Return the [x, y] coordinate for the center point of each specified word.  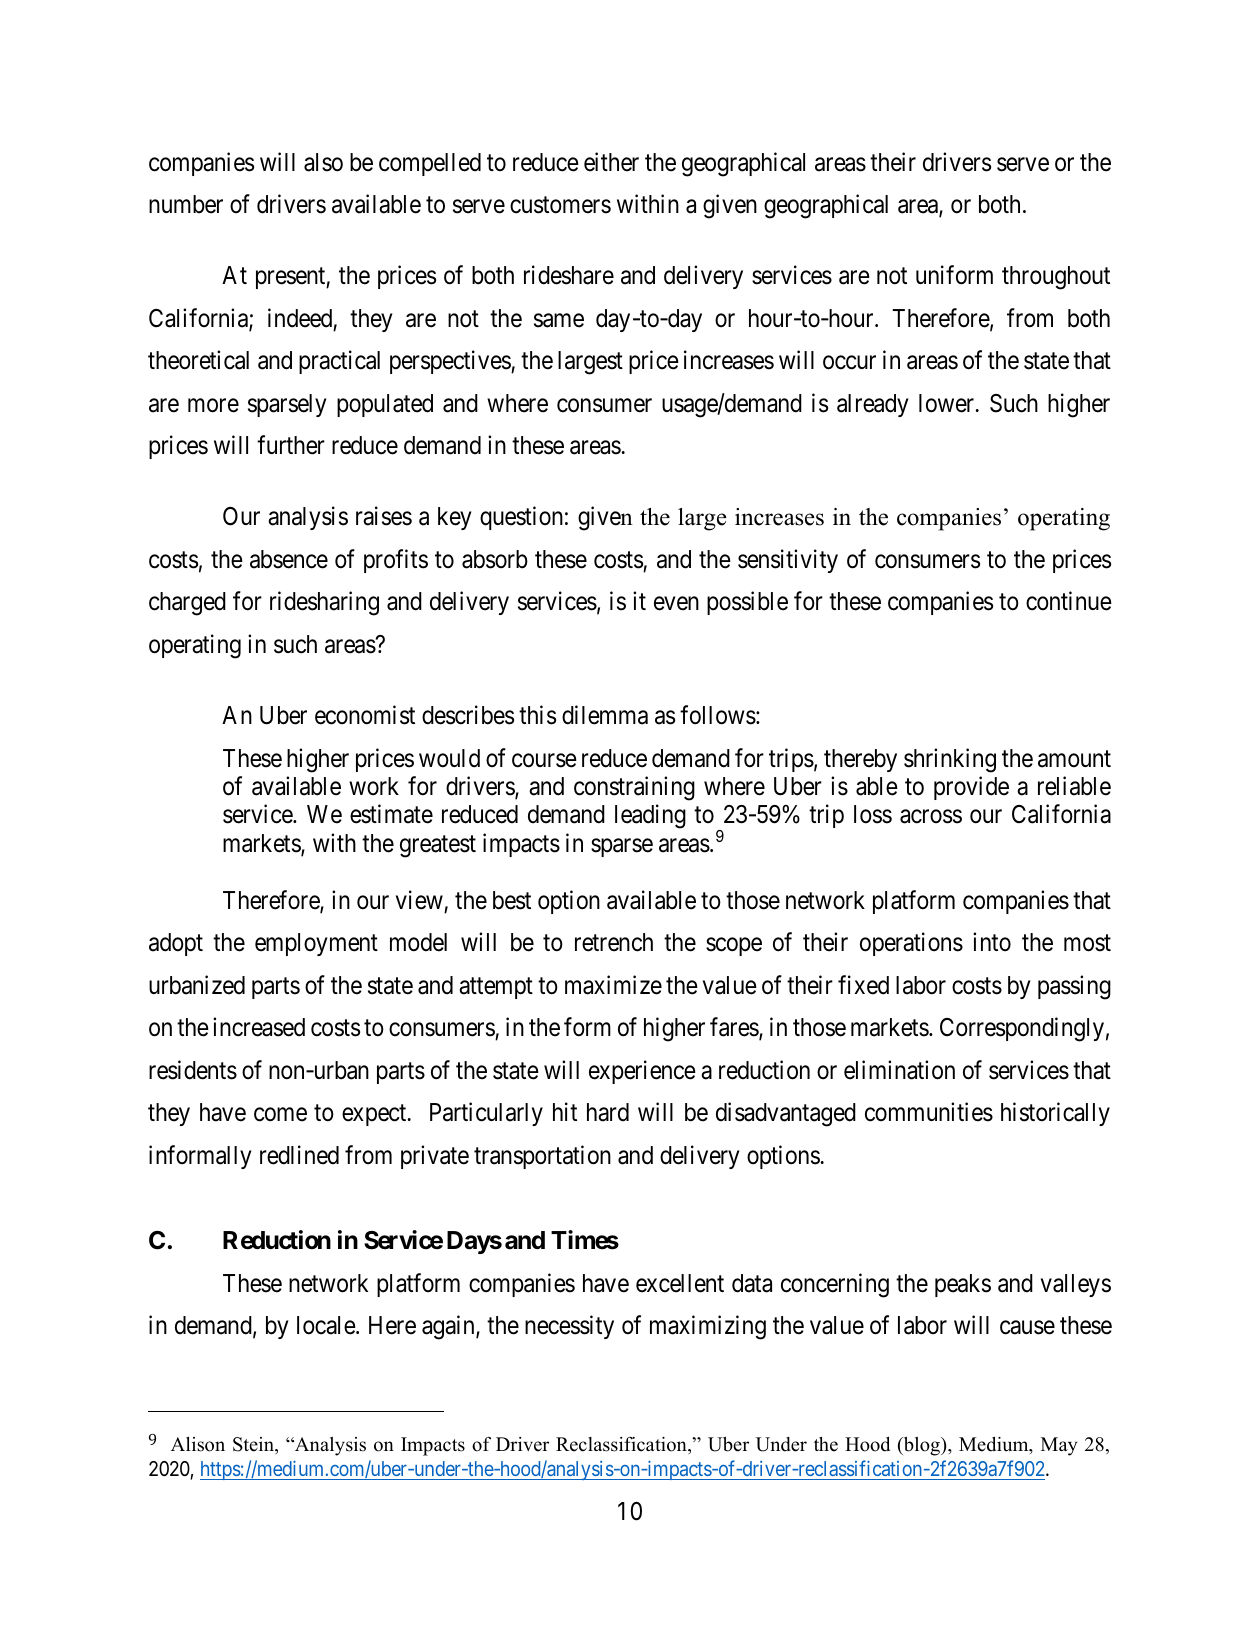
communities [929, 1112]
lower [948, 403]
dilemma [605, 715]
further [291, 445]
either [611, 162]
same [559, 320]
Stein [255, 1445]
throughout [1056, 278]
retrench [614, 942]
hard [608, 1112]
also [323, 162]
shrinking [950, 760]
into [992, 942]
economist [365, 715]
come [280, 1115]
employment [316, 944]
